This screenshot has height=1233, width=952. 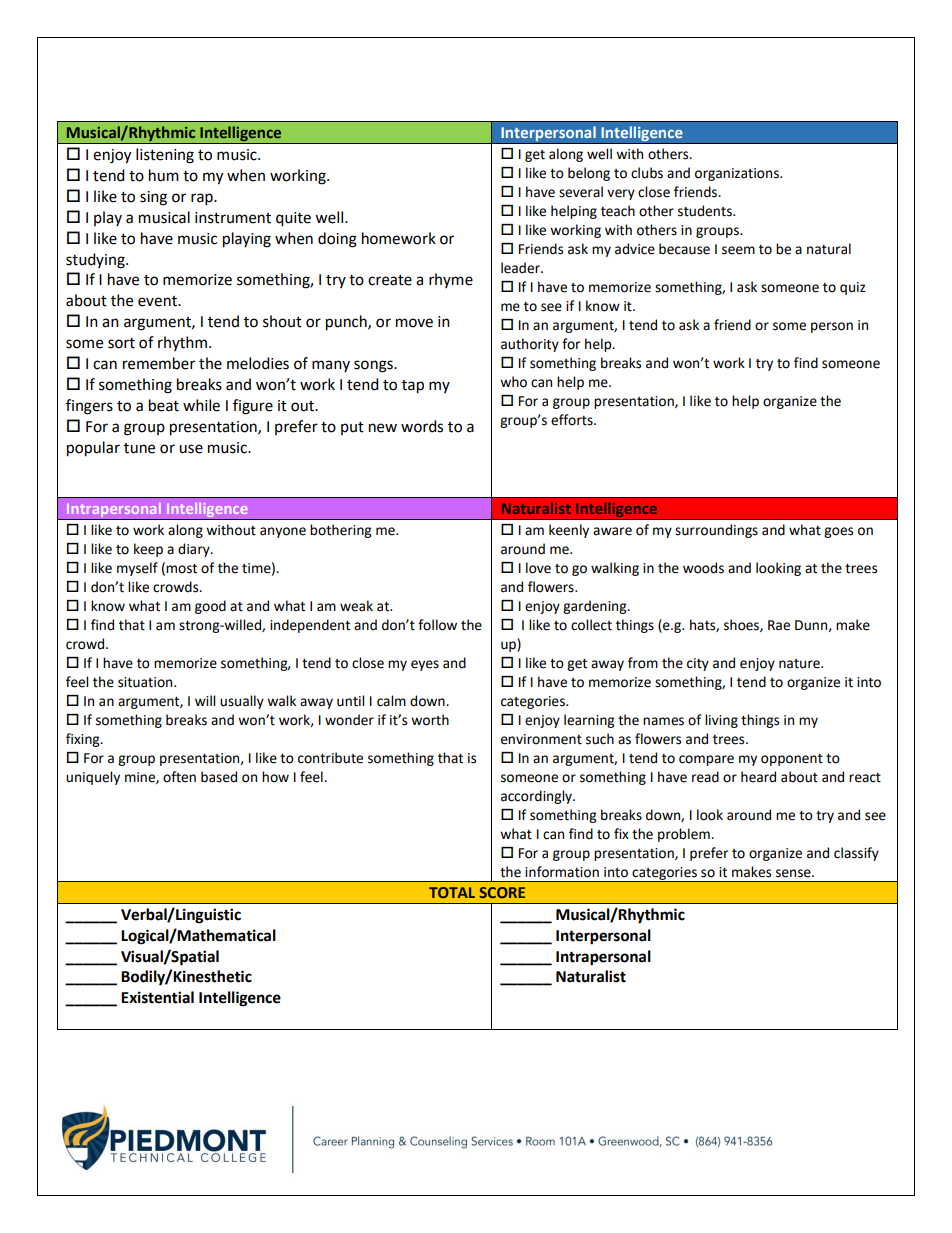 What do you see at coordinates (581, 192) in the screenshot?
I see `several` at bounding box center [581, 192].
